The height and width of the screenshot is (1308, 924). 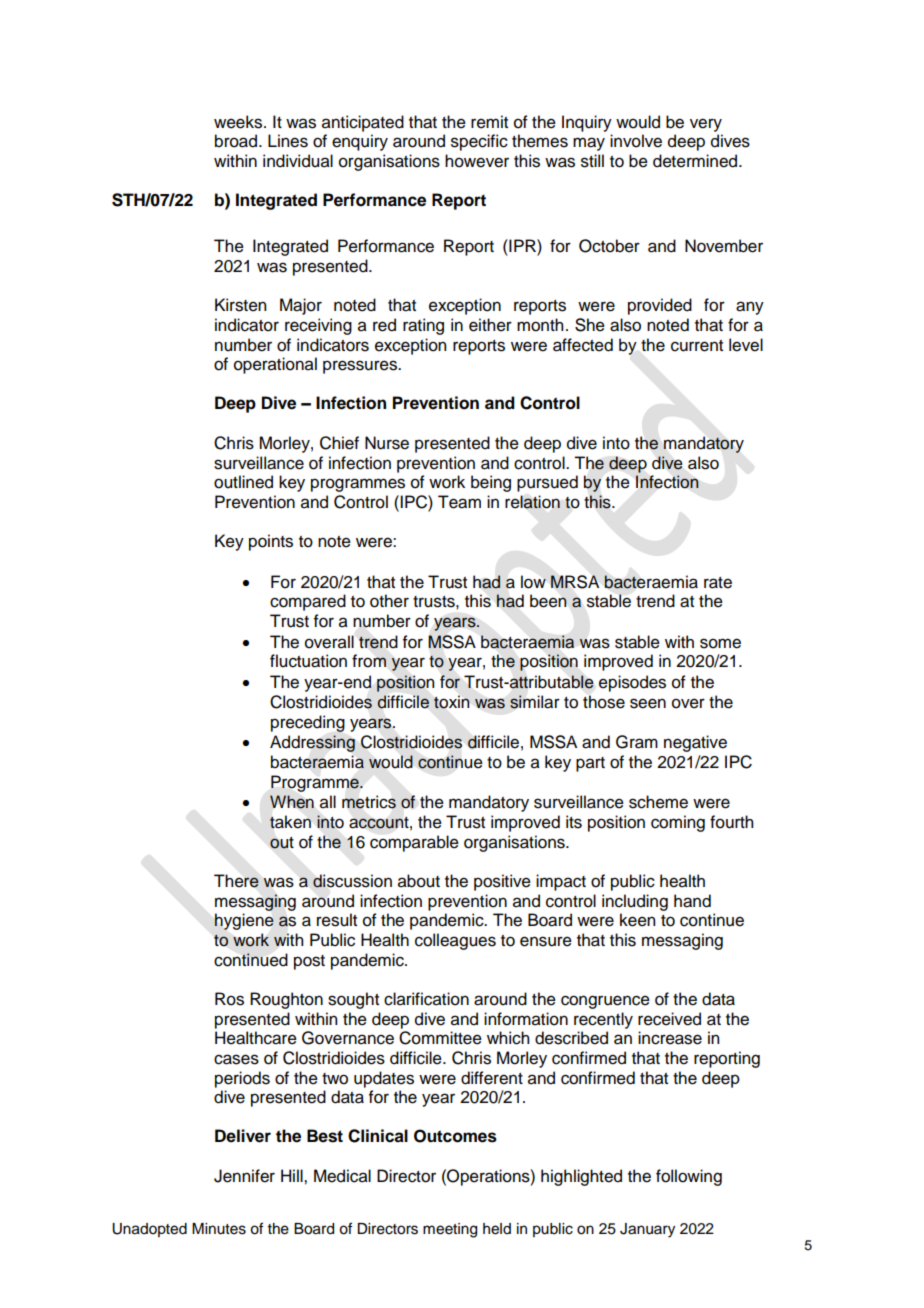 I want to click on held, so click(x=497, y=1229).
